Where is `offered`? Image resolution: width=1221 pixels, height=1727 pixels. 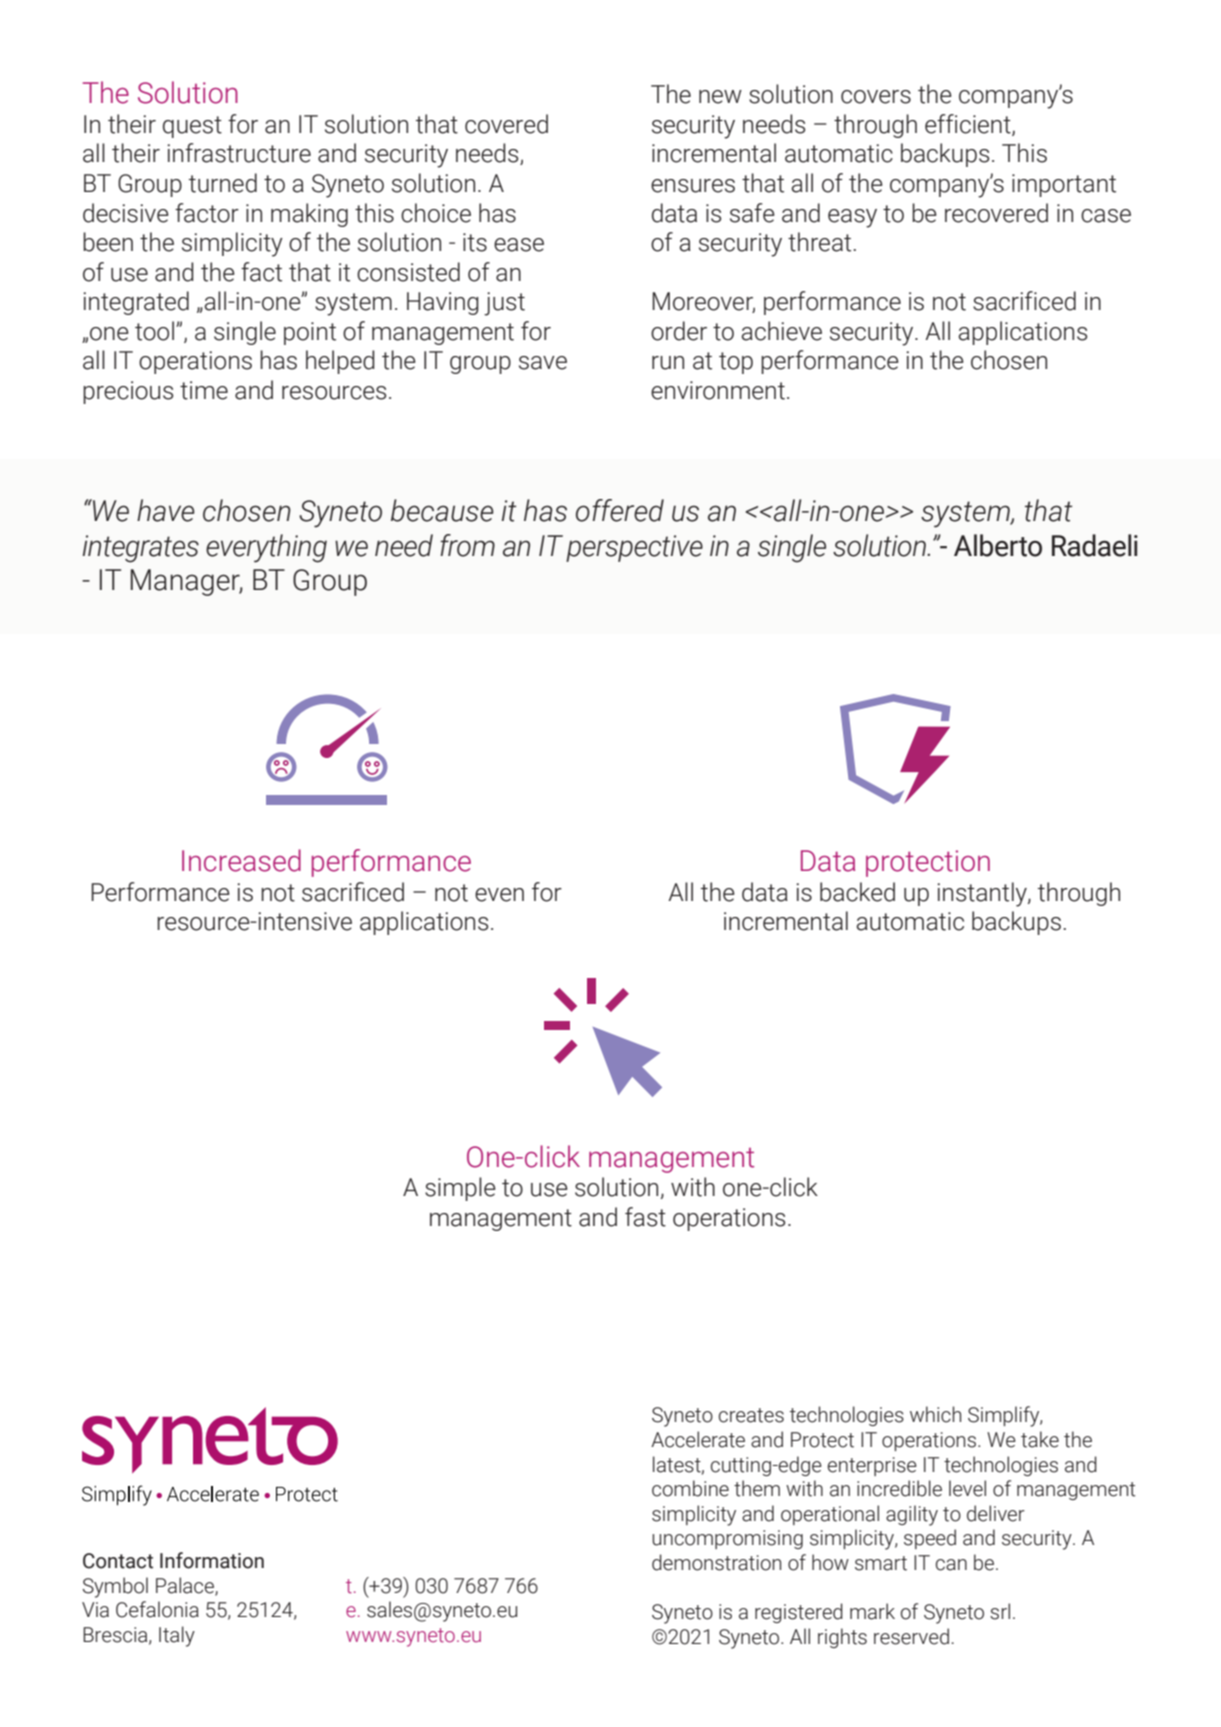
offered is located at coordinates (620, 510).
